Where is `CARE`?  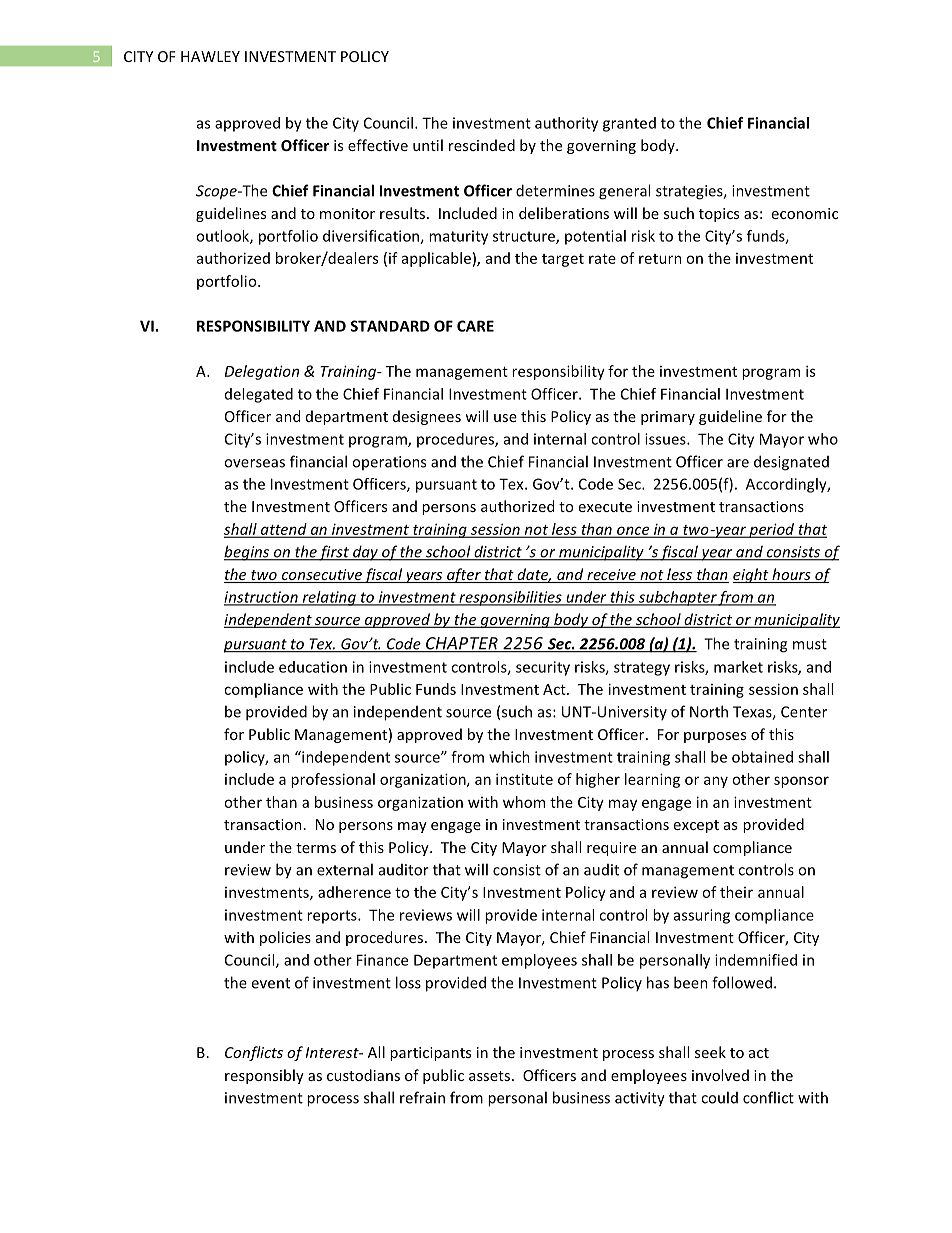 CARE is located at coordinates (475, 326).
